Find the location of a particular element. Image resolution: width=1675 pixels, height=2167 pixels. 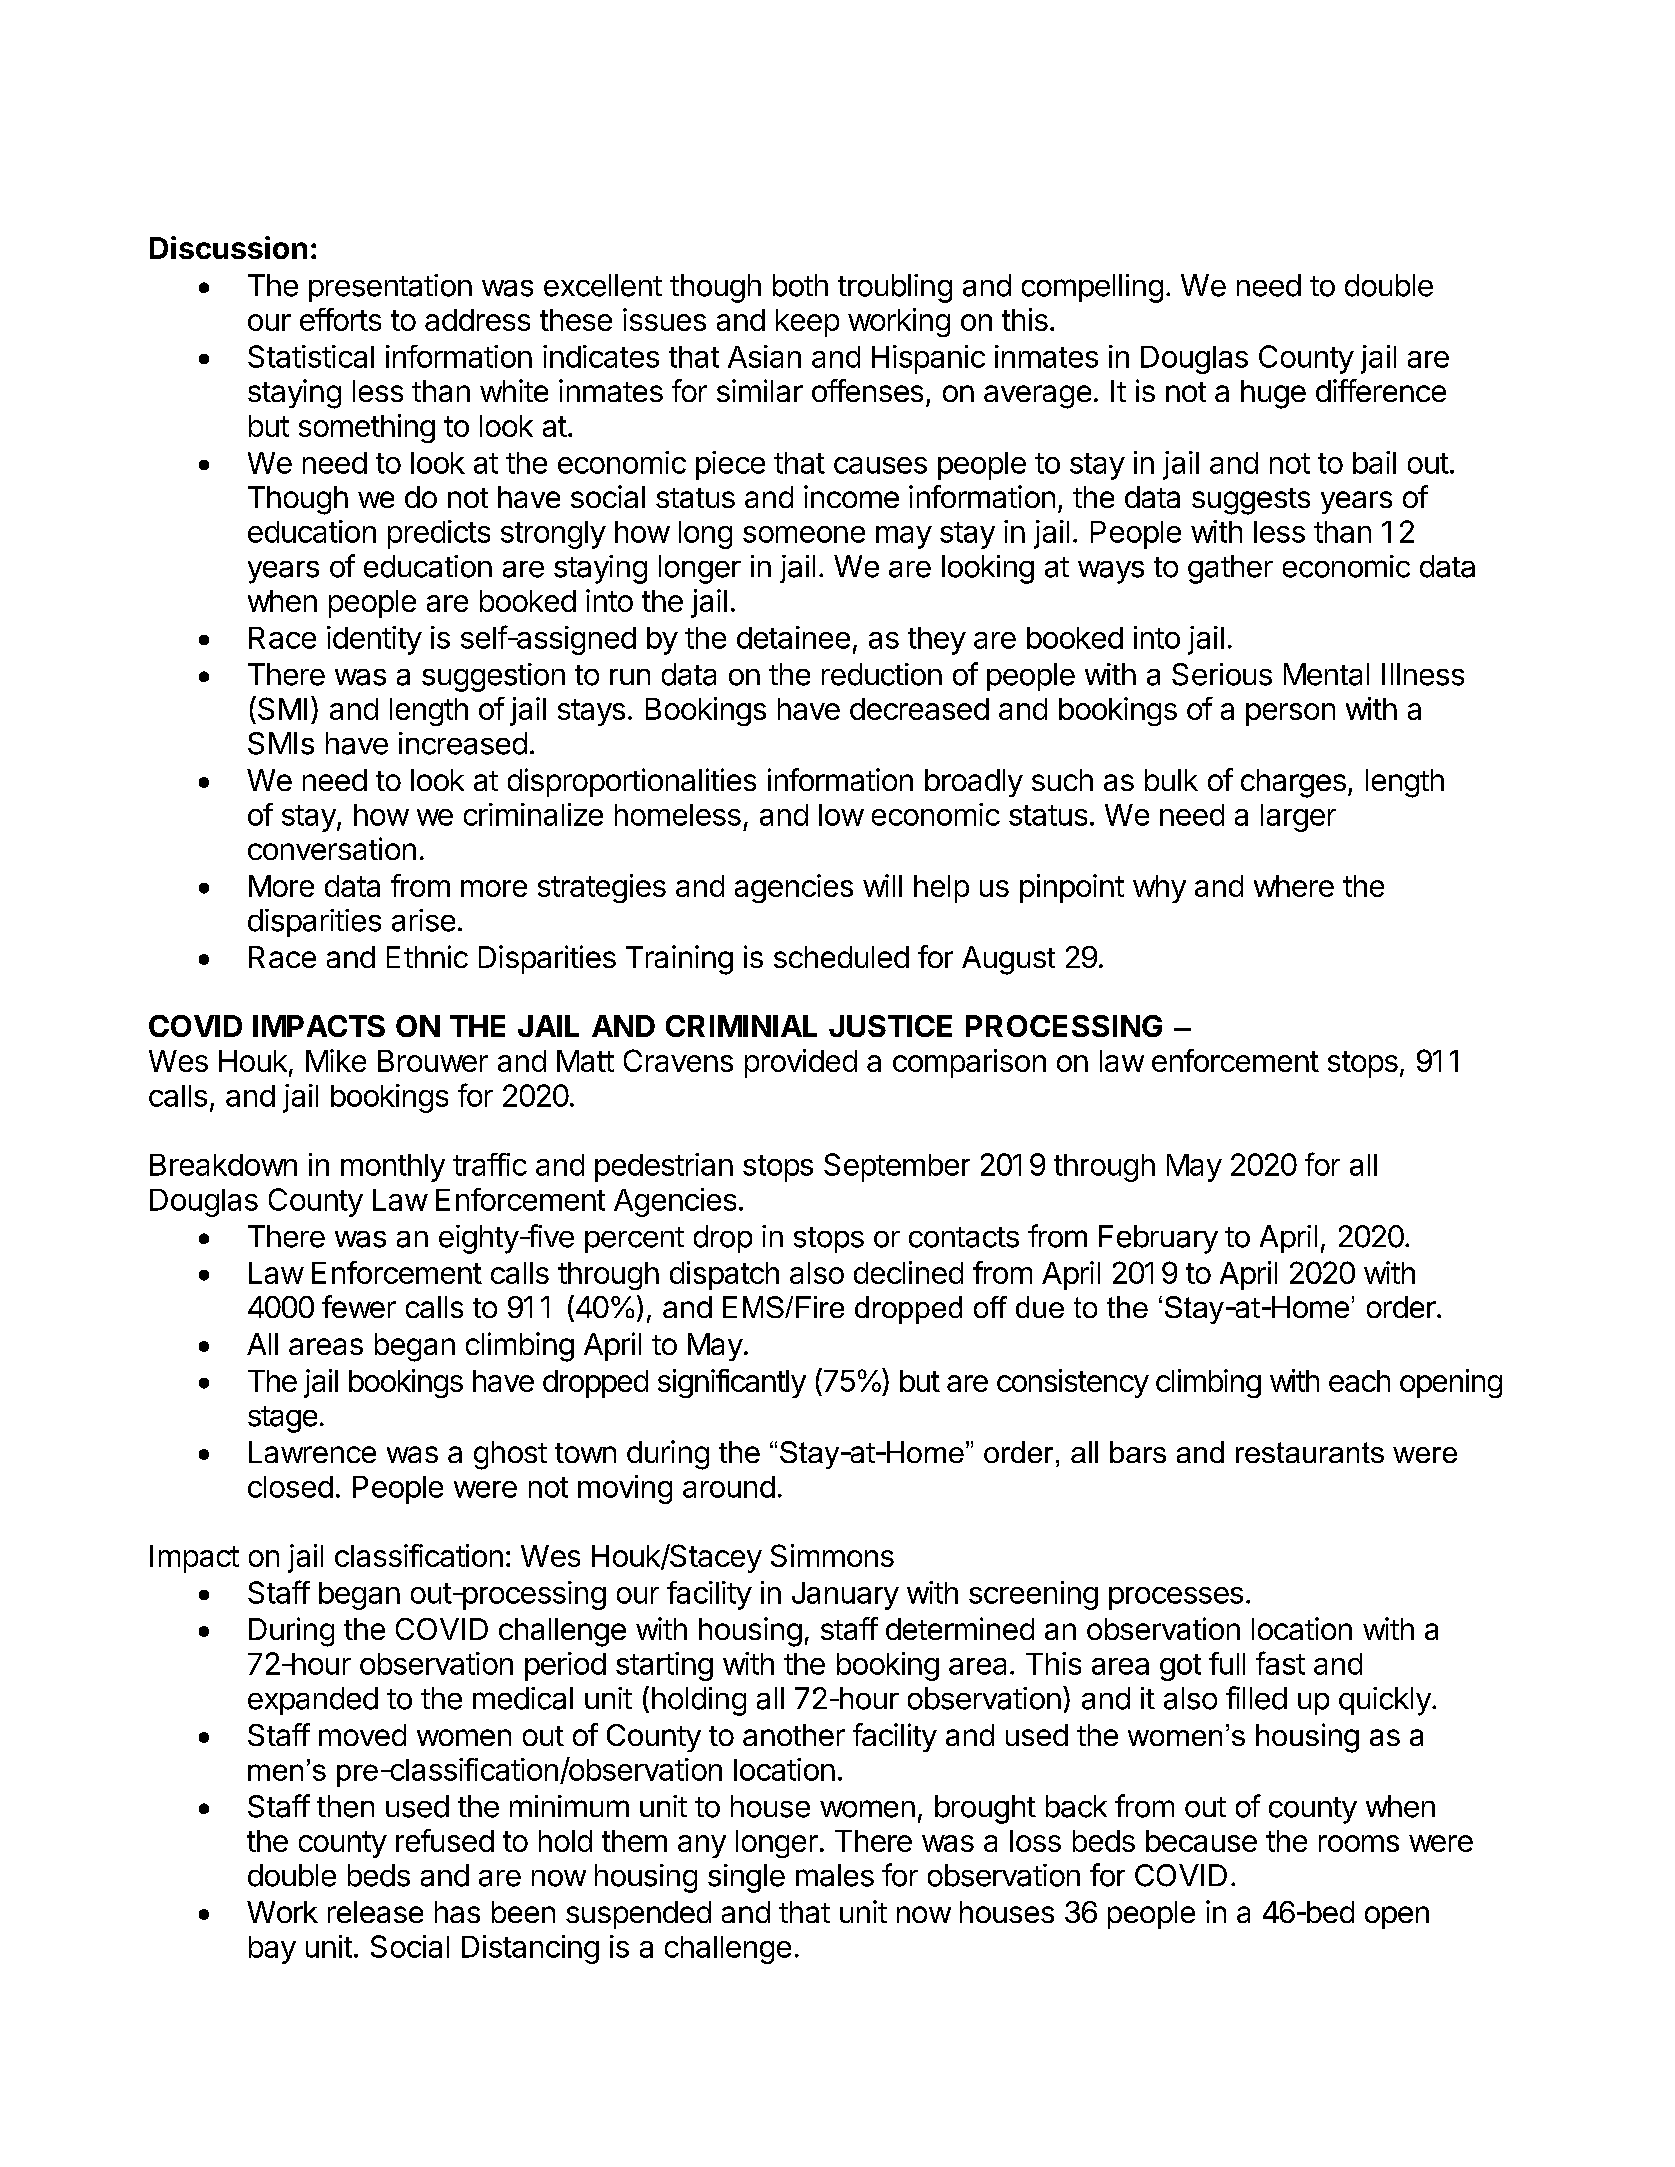

provided is located at coordinates (801, 1063).
